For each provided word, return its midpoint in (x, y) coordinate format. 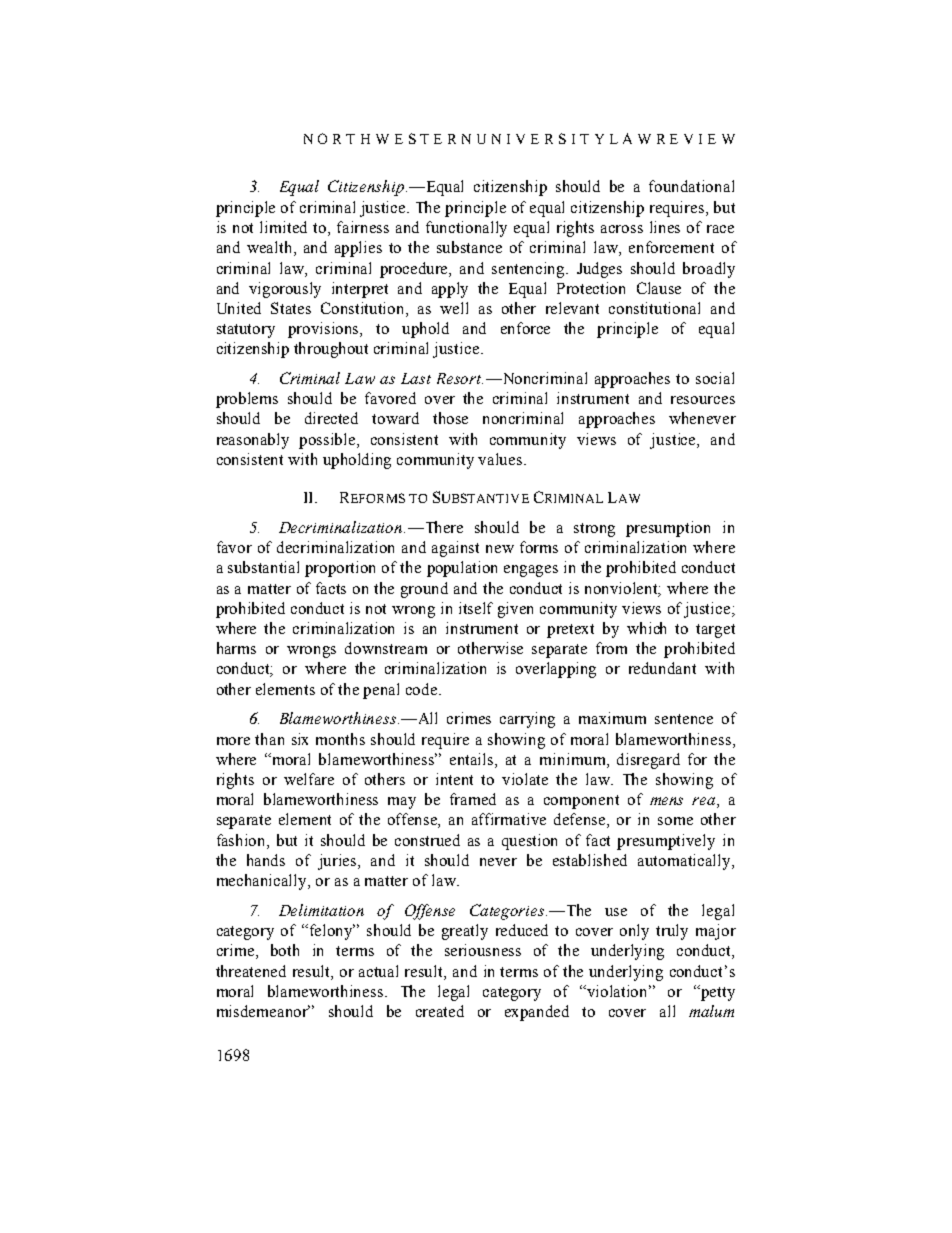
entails (473, 760)
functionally (466, 229)
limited (283, 227)
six (300, 739)
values (501, 459)
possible (328, 441)
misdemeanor (263, 1011)
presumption (668, 529)
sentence (684, 719)
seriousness (483, 950)
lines (665, 227)
